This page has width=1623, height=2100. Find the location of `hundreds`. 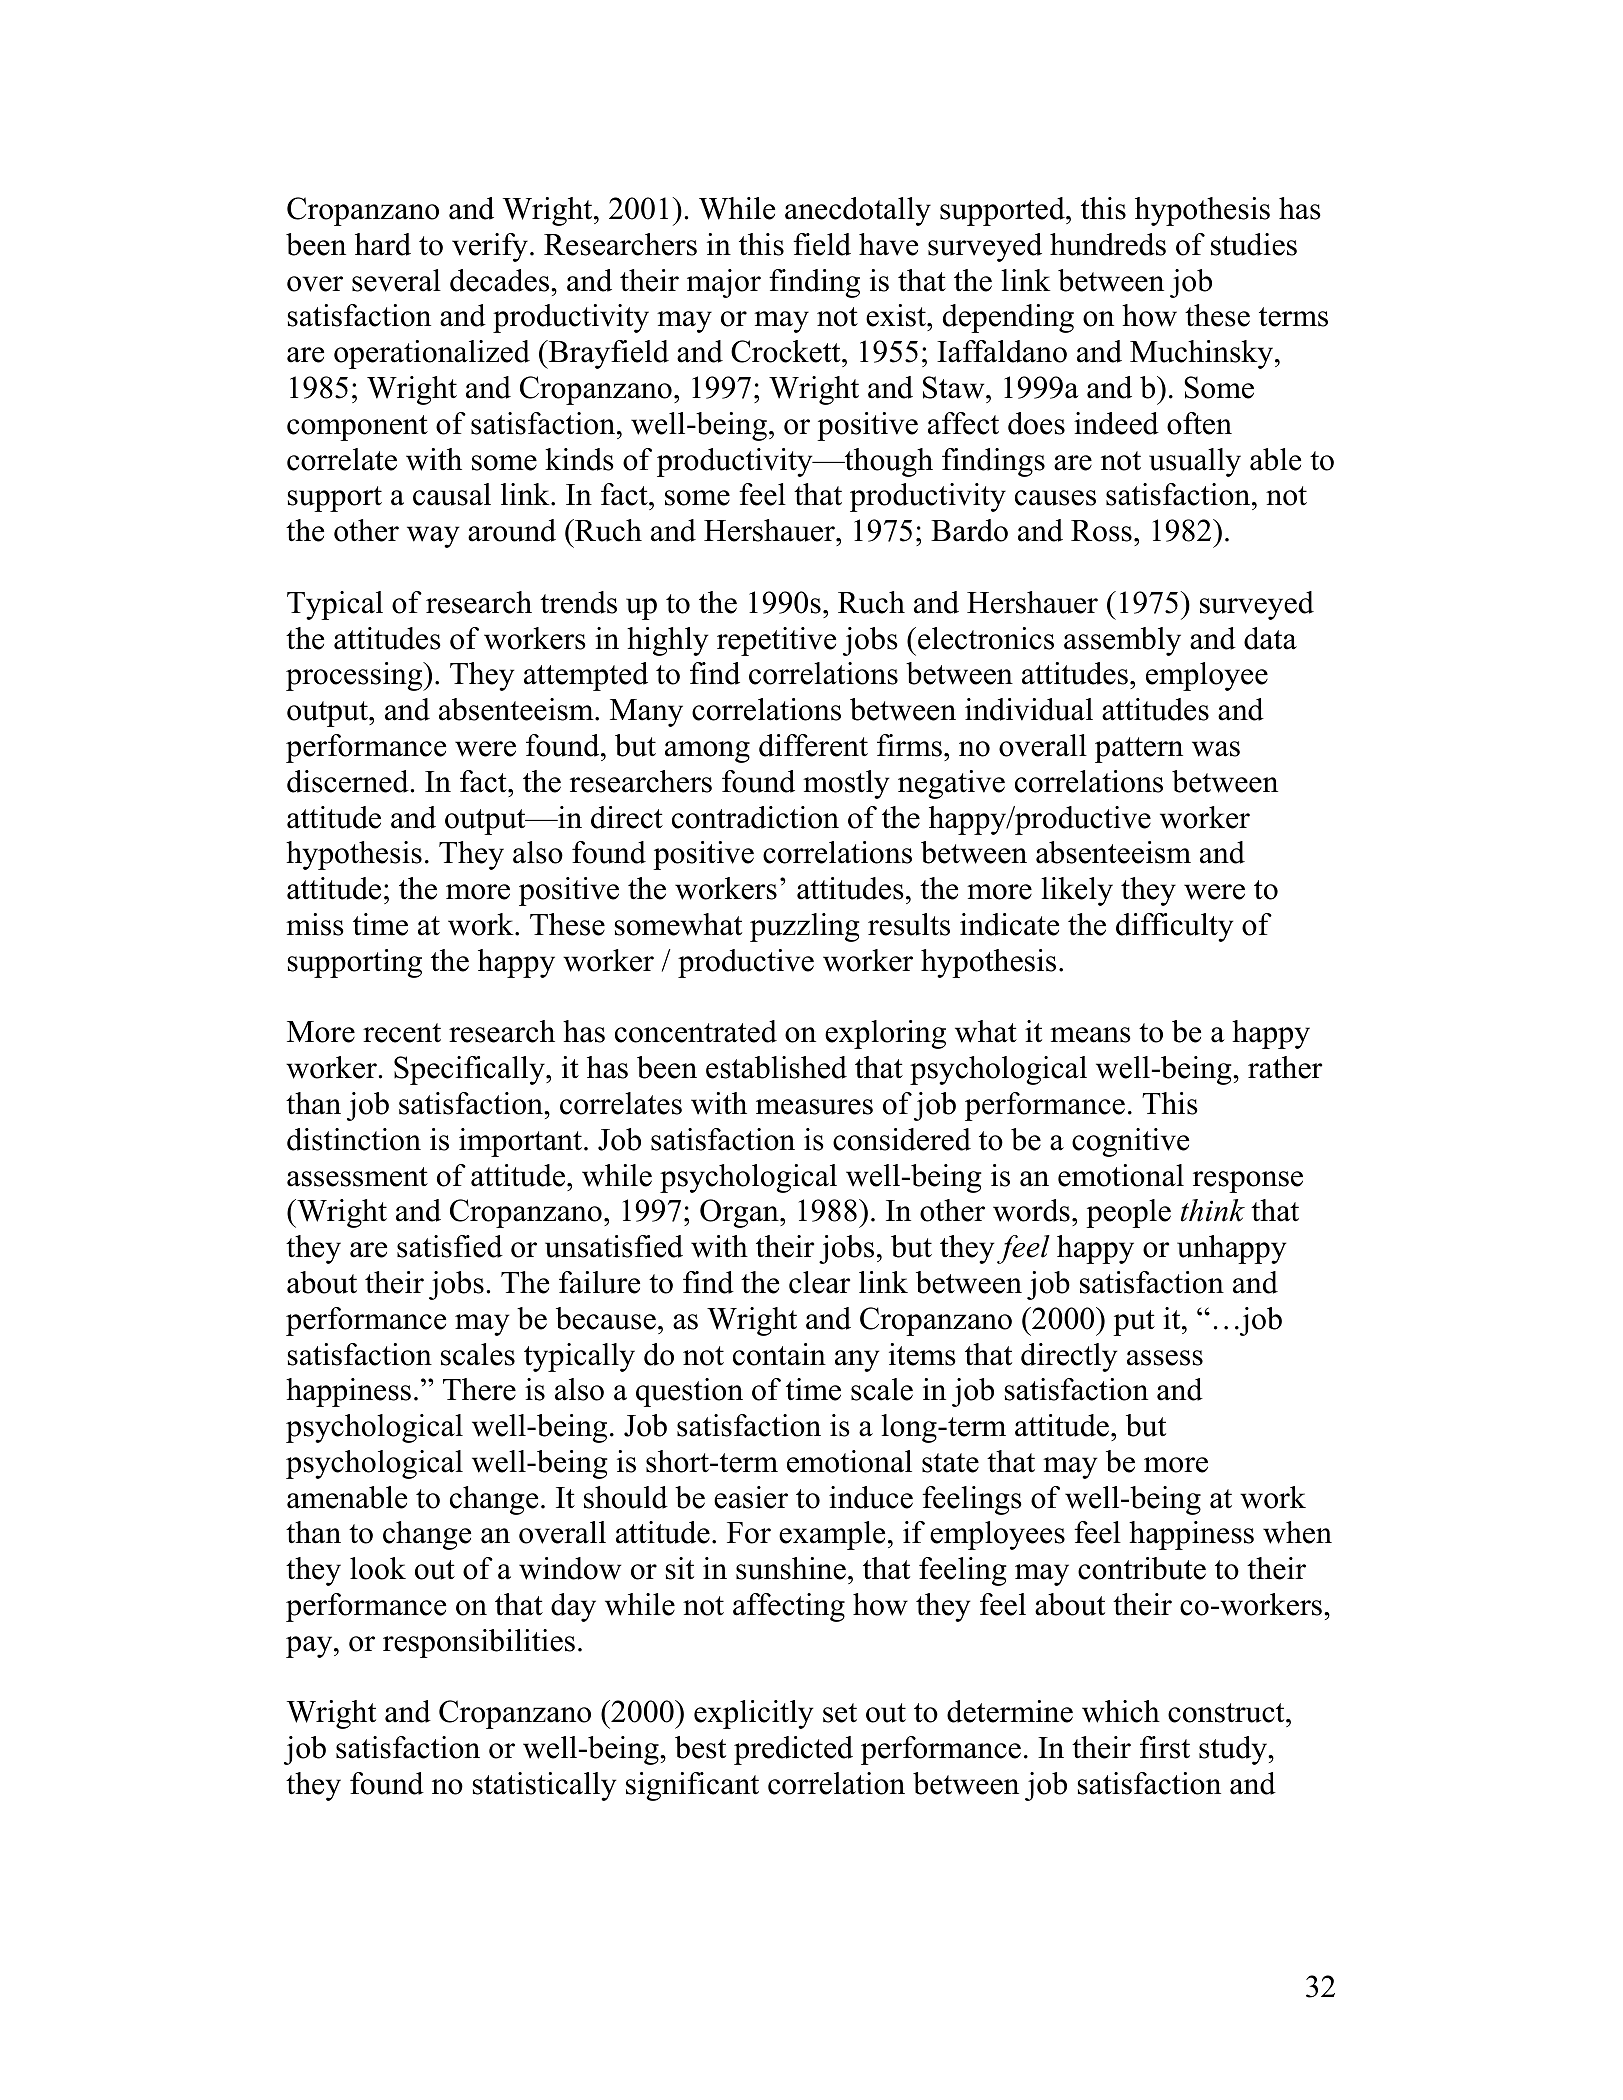

hundreds is located at coordinates (1108, 244).
